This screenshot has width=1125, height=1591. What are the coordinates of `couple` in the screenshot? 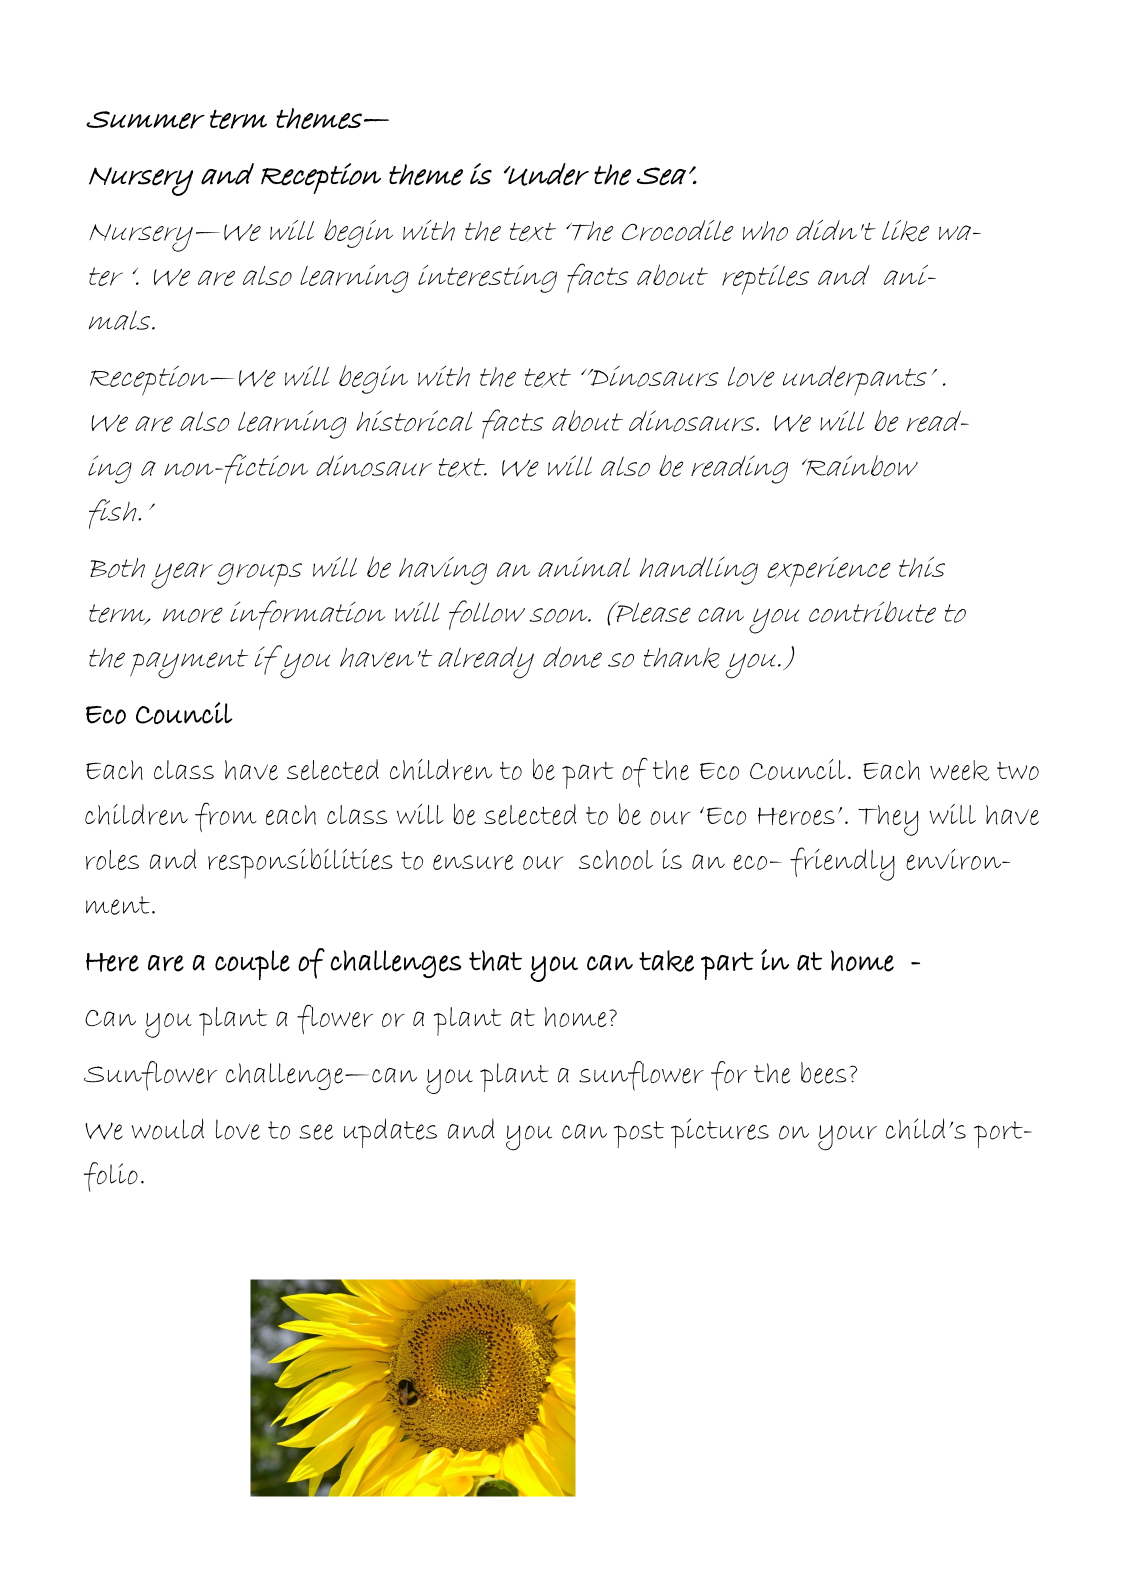 It's located at (252, 965).
